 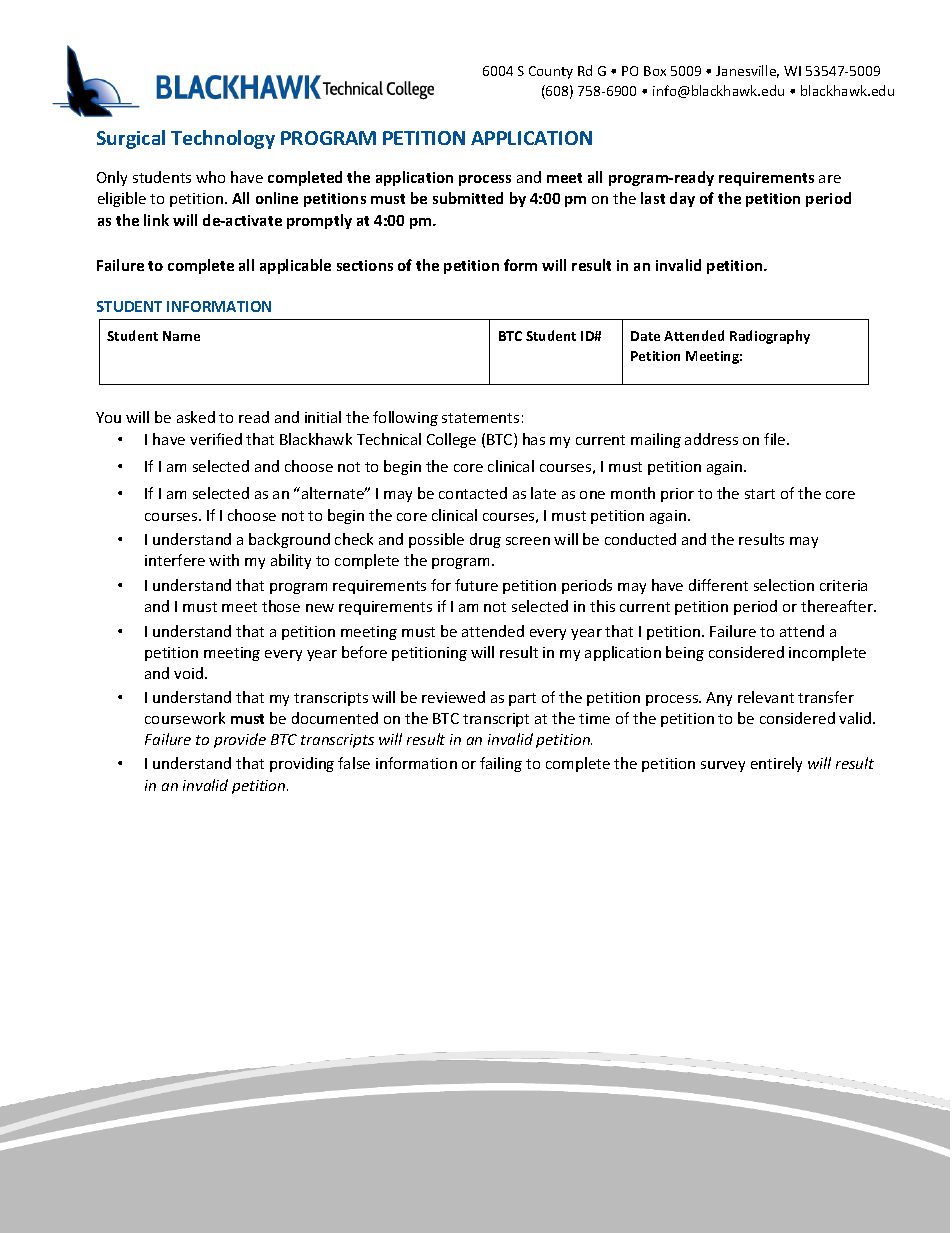 What do you see at coordinates (240, 740) in the screenshot?
I see `provide` at bounding box center [240, 740].
